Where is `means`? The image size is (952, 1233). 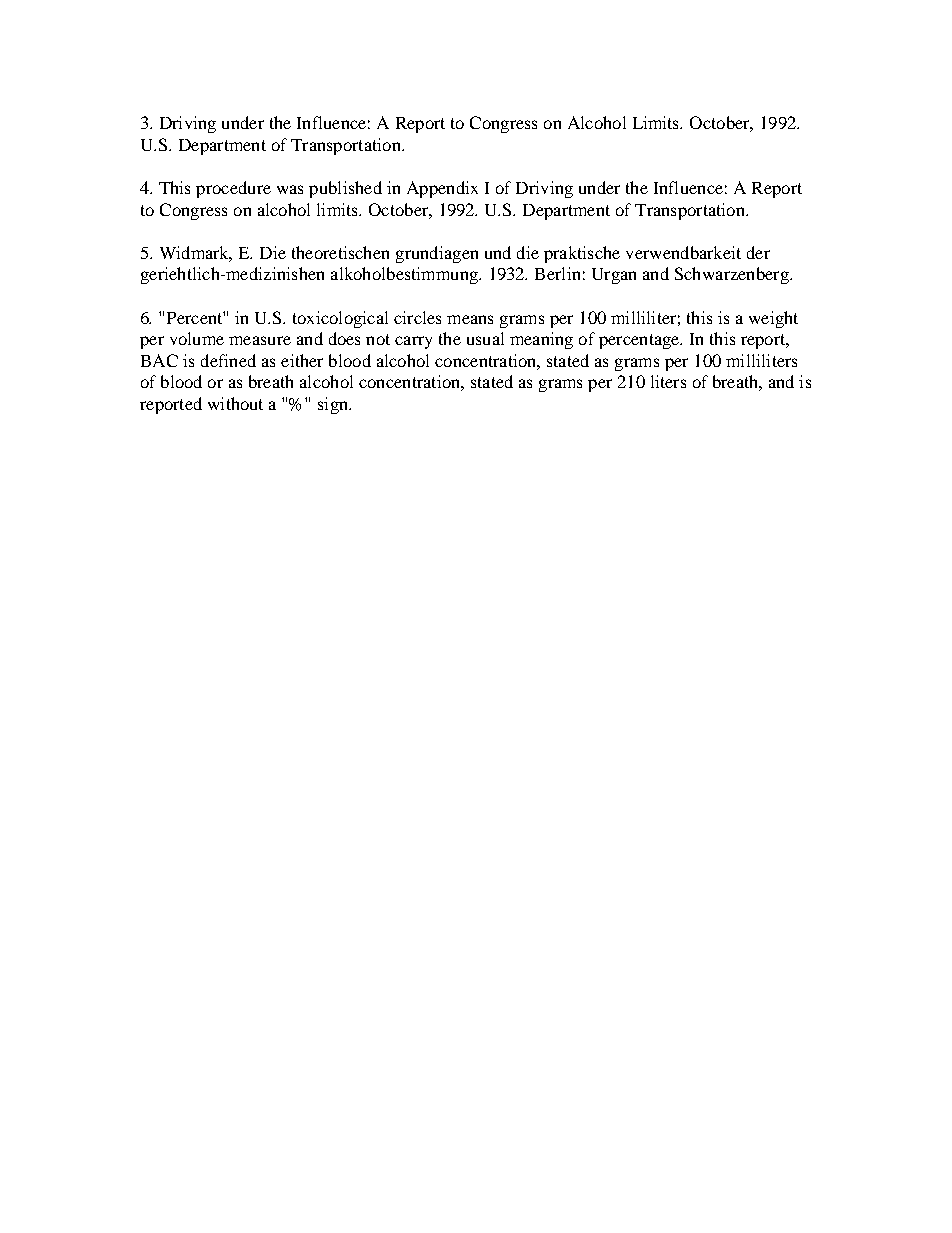 means is located at coordinates (470, 319).
